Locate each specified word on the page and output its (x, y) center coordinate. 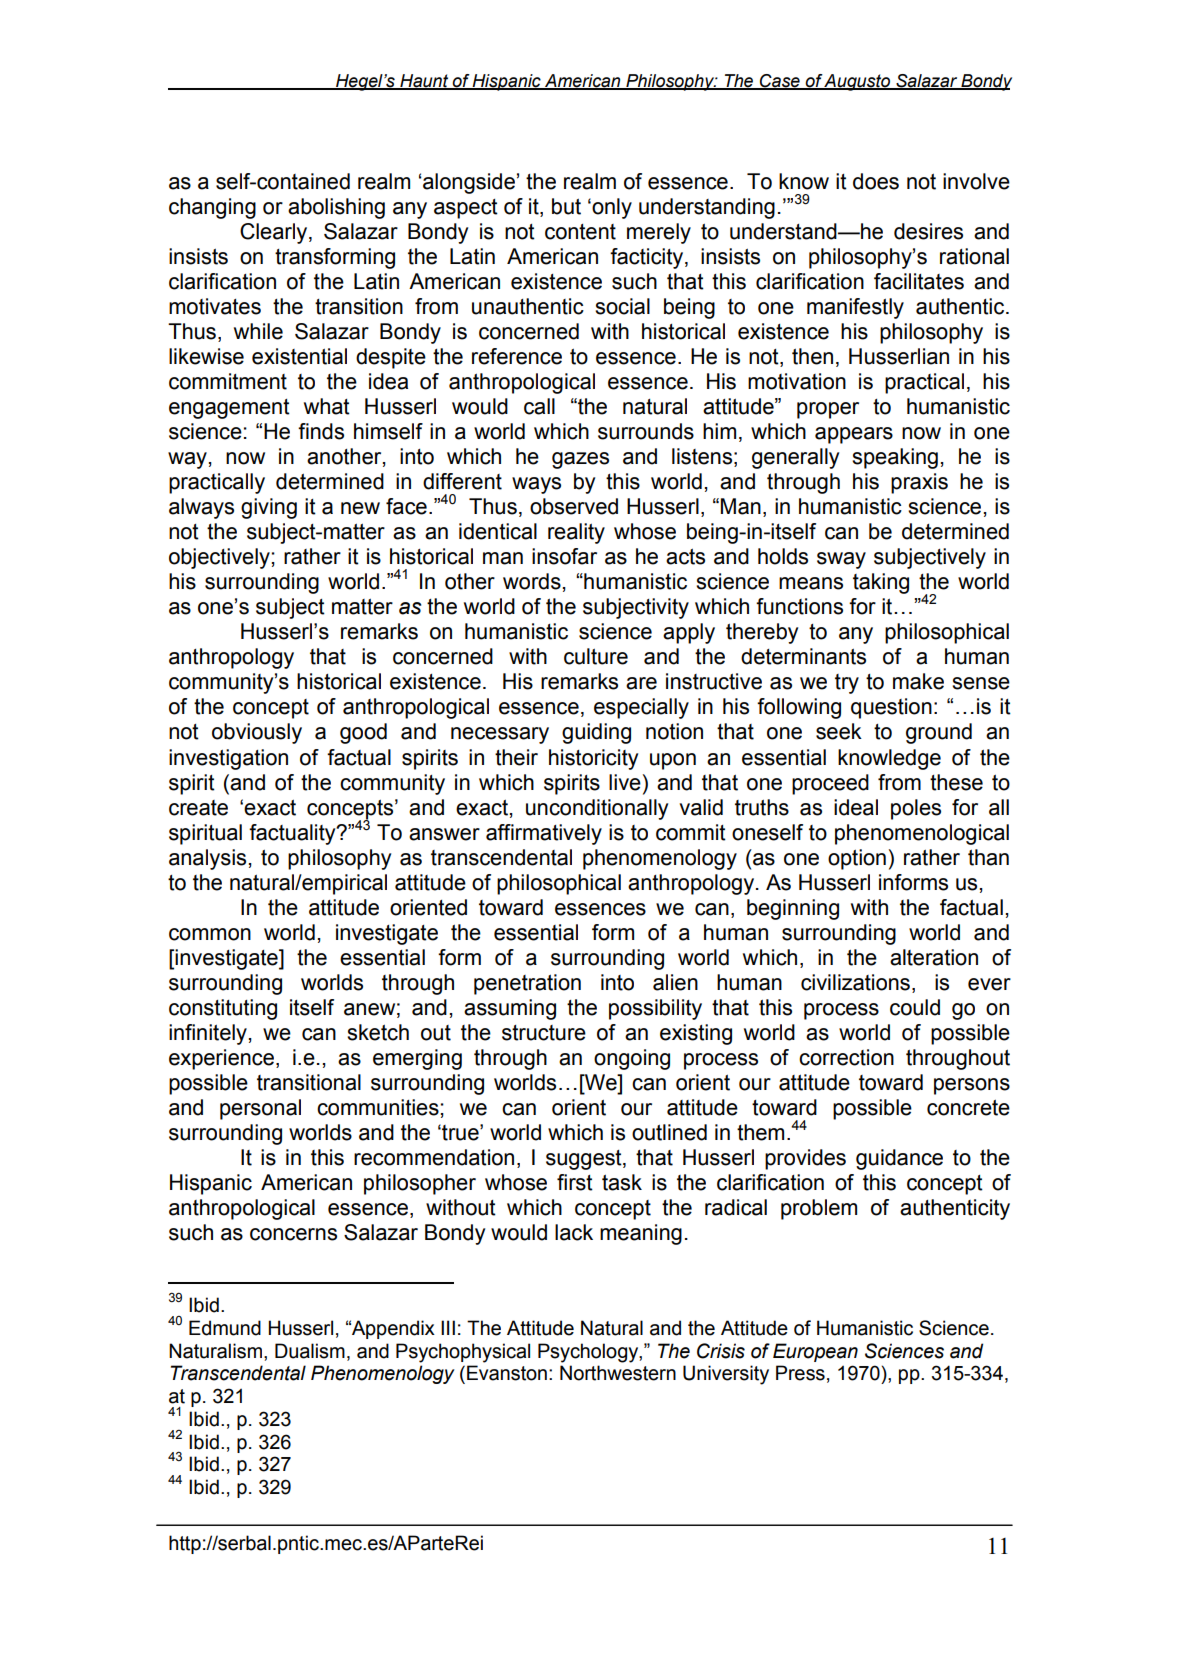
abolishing (336, 208)
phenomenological (922, 834)
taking (881, 583)
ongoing (632, 1059)
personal (260, 1109)
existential (299, 356)
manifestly (855, 308)
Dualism (310, 1351)
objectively (219, 558)
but (566, 206)
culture (596, 656)
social (622, 306)
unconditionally (597, 809)
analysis (207, 859)
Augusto (858, 82)
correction (846, 1057)
